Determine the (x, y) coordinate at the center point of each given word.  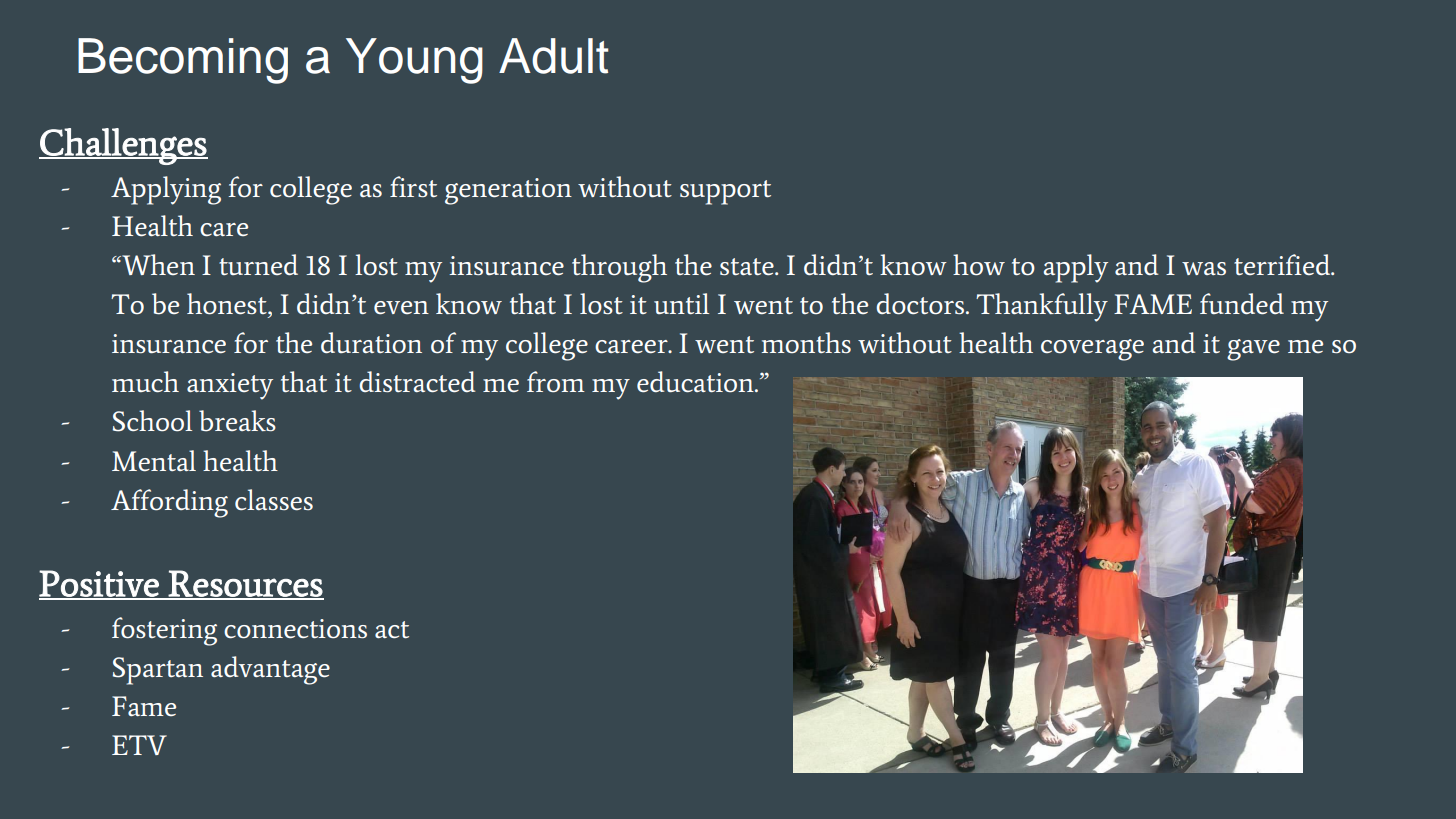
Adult (553, 56)
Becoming (183, 61)
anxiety (230, 386)
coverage (1092, 350)
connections (295, 629)
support (725, 192)
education (696, 382)
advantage (270, 670)
